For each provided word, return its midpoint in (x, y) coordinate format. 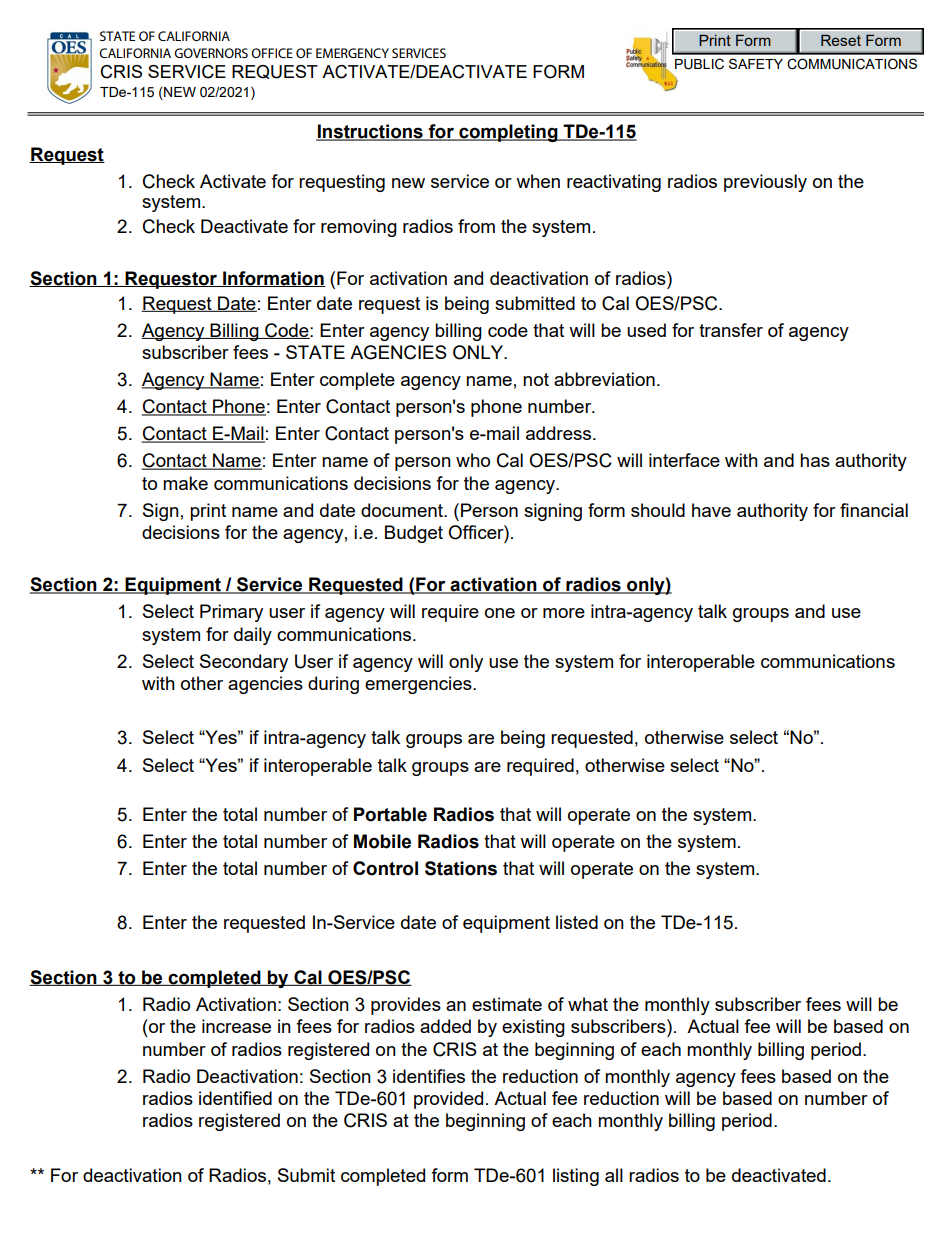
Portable (390, 814)
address (560, 433)
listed (577, 922)
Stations (461, 868)
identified (235, 1098)
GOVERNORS (211, 53)
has (815, 460)
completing (508, 133)
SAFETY (756, 63)
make (185, 483)
